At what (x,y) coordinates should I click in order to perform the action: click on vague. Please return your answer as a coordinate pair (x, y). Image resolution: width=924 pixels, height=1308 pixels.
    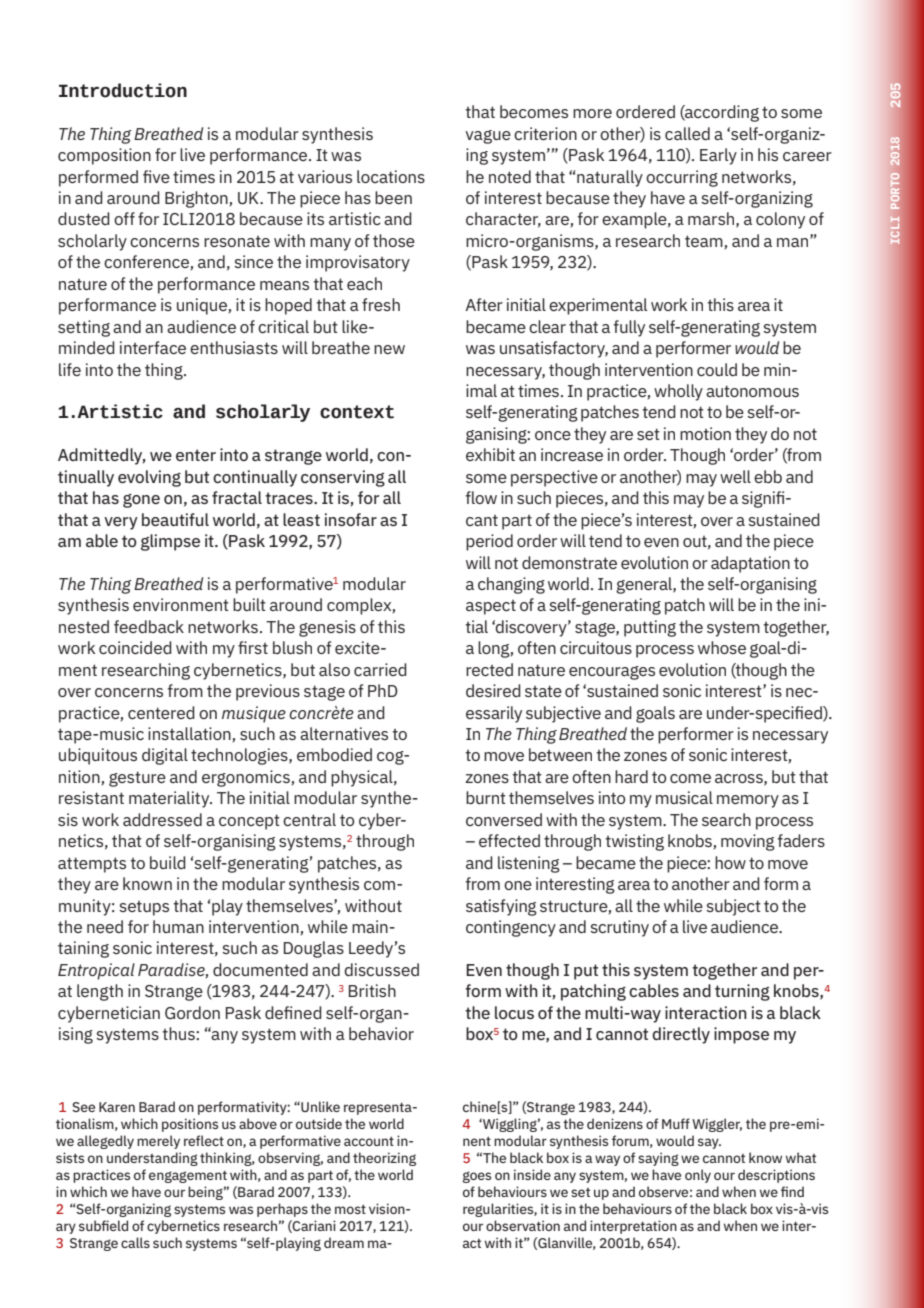
    Looking at the image, I should click on (488, 137).
